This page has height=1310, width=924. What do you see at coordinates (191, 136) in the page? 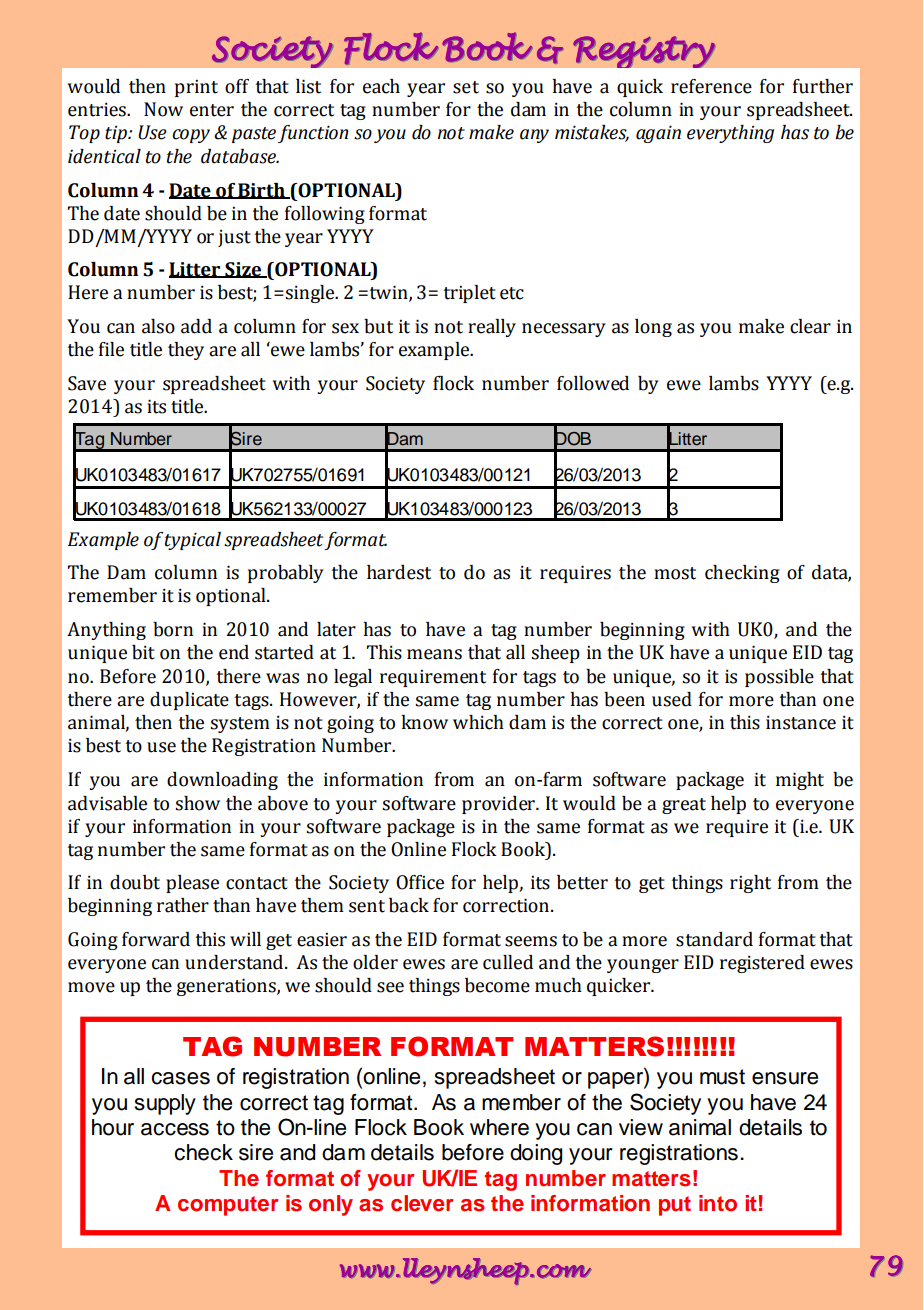
I see `copy` at bounding box center [191, 136].
